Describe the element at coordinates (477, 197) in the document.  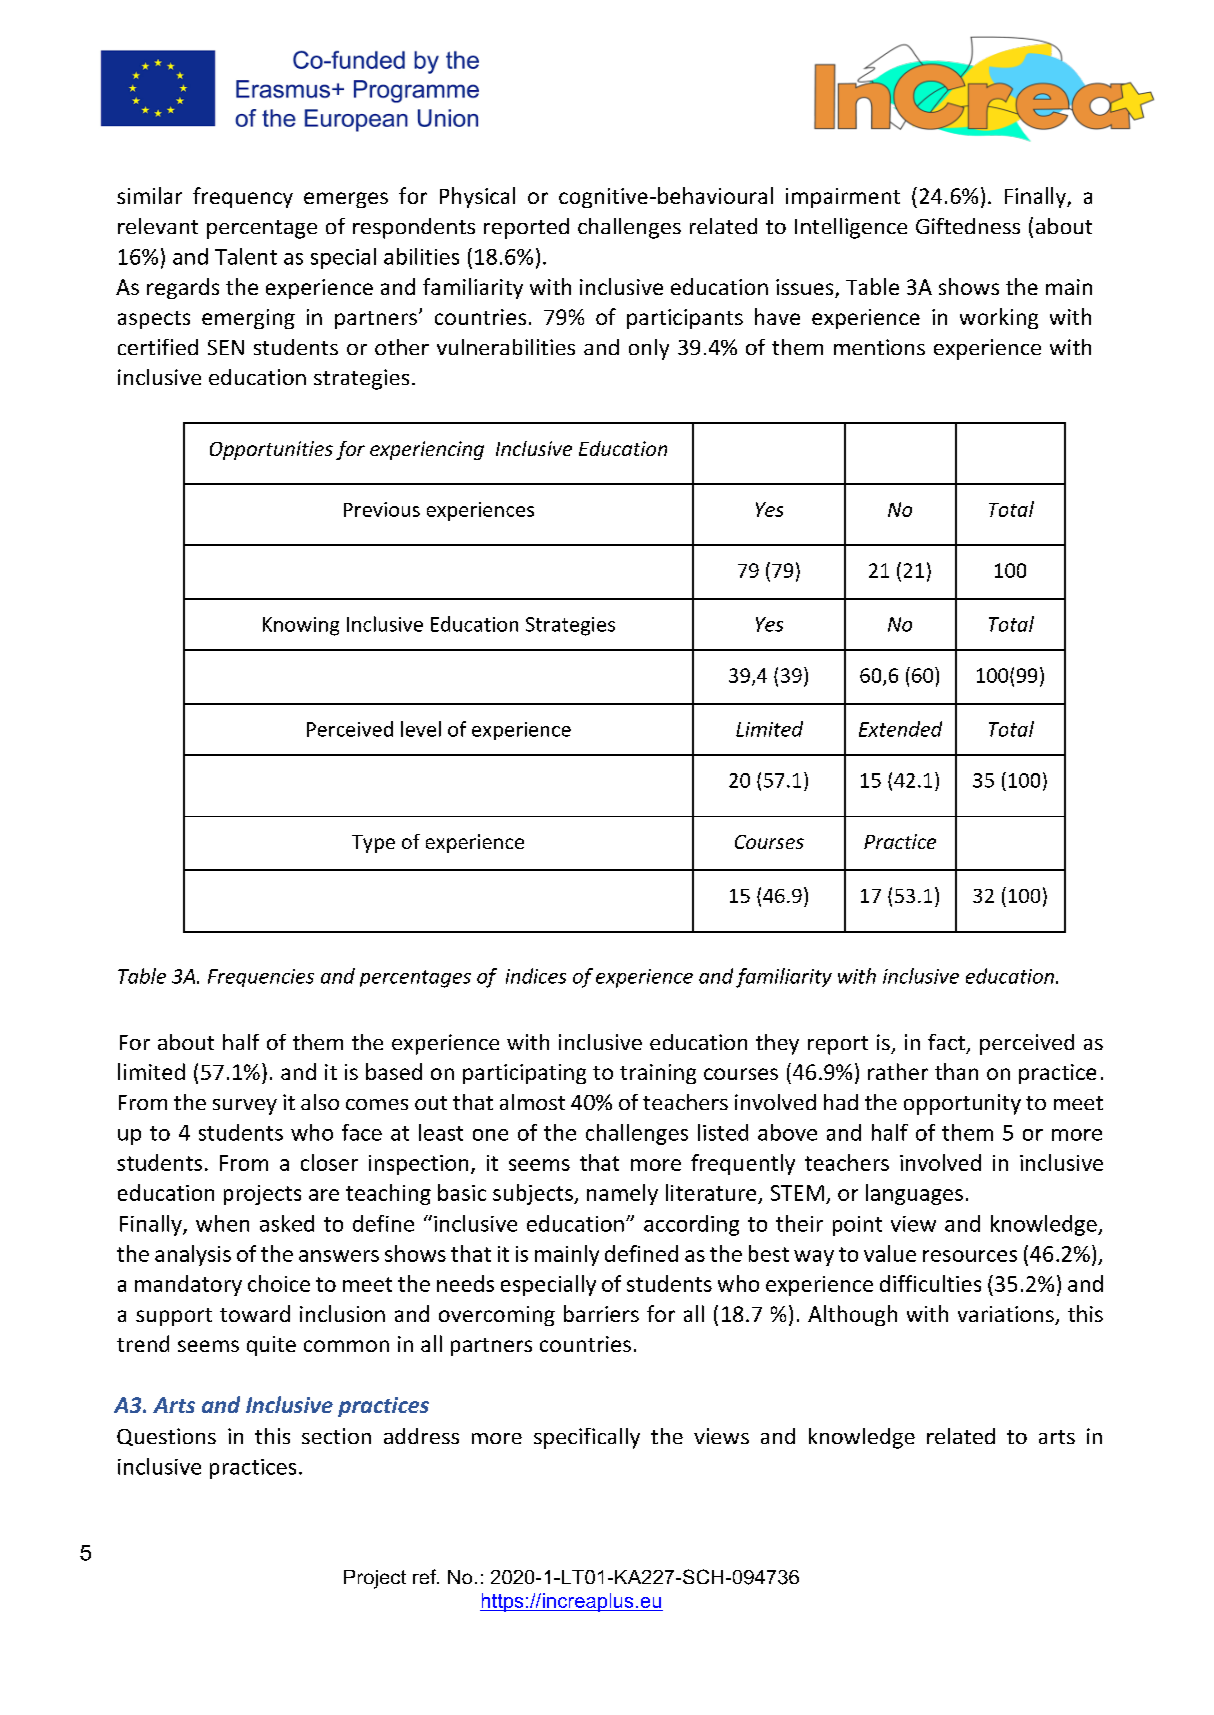
I see `Physical` at that location.
